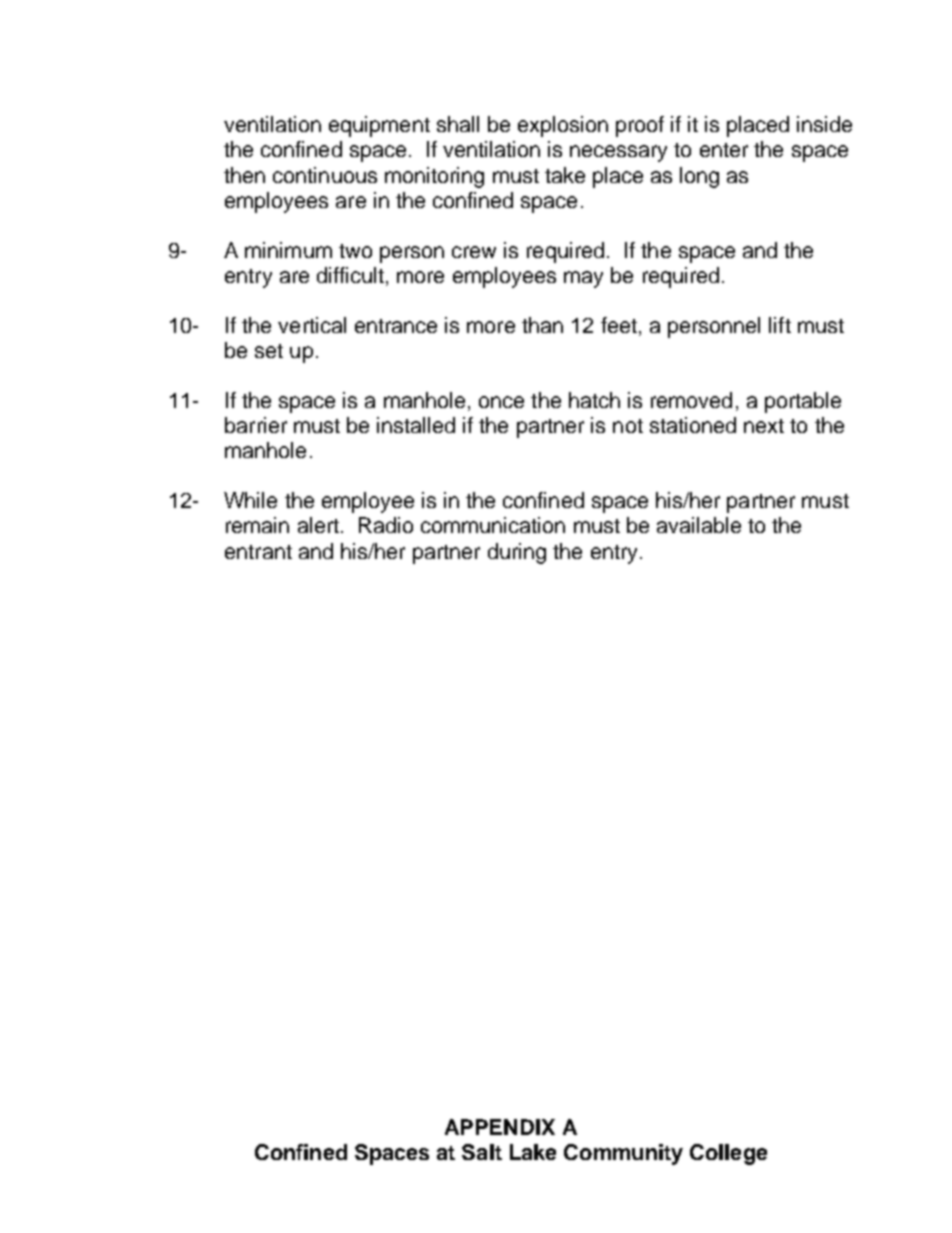 This document has width=952, height=1233. I want to click on Salt, so click(482, 1152).
